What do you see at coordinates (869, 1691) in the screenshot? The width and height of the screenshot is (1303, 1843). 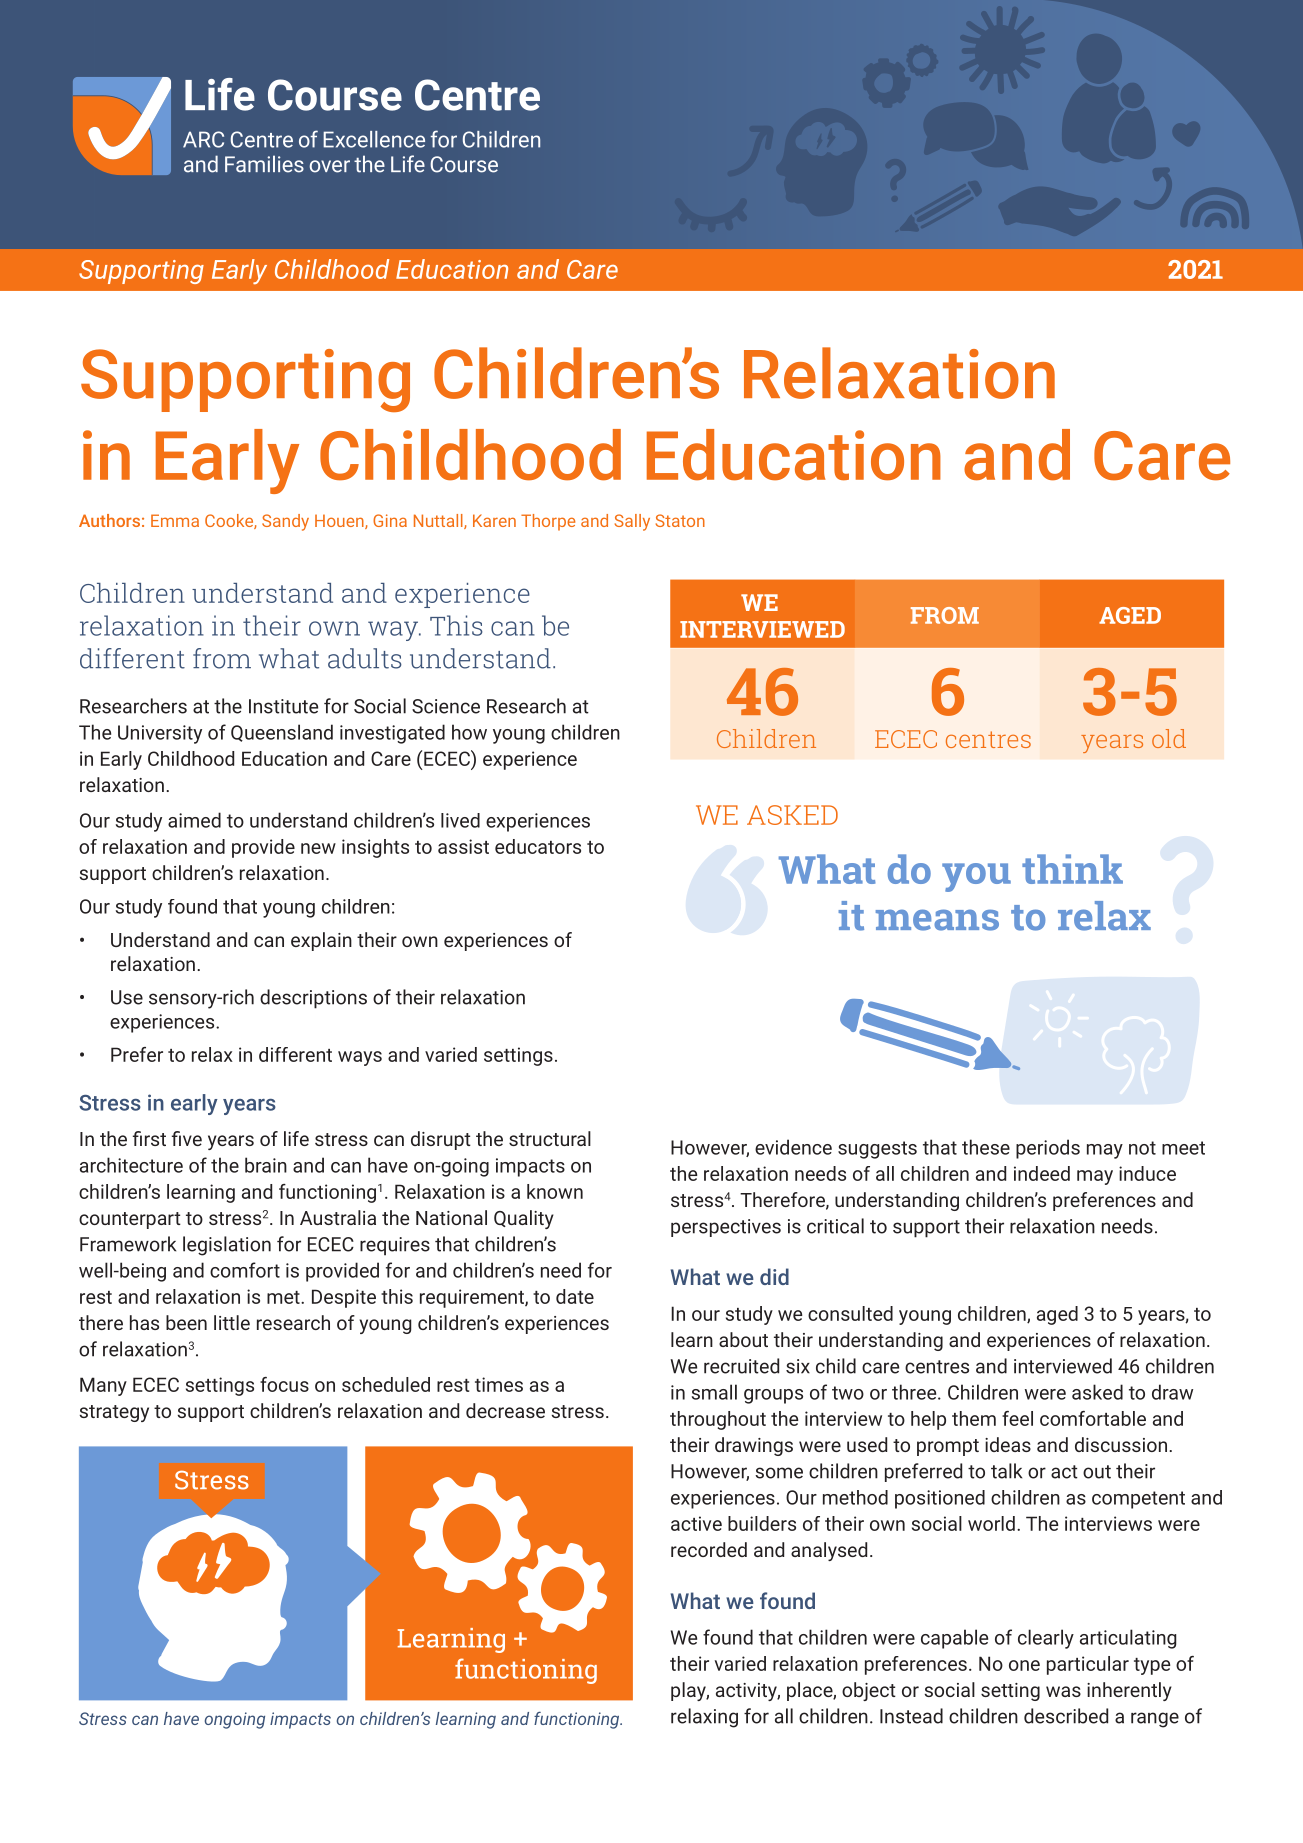 I see `object` at bounding box center [869, 1691].
